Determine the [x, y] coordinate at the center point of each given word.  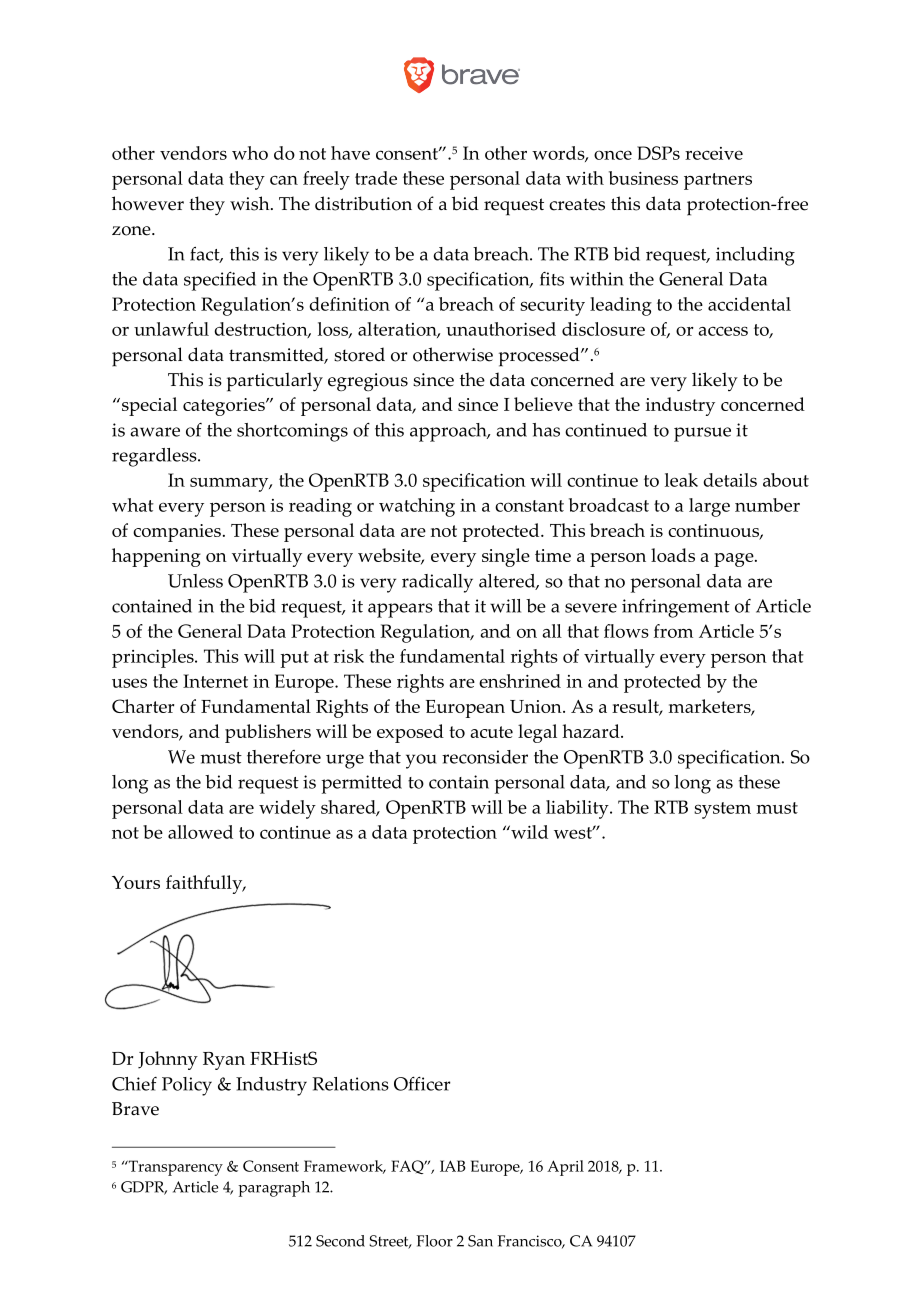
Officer [422, 1084]
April [565, 1168]
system [722, 810]
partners [718, 181]
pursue [702, 434]
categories [225, 407]
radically [437, 583]
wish [251, 203]
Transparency [174, 1168]
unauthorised [501, 329]
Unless [195, 581]
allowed [200, 832]
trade [376, 178]
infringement [676, 608]
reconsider [485, 757]
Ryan [224, 1061]
